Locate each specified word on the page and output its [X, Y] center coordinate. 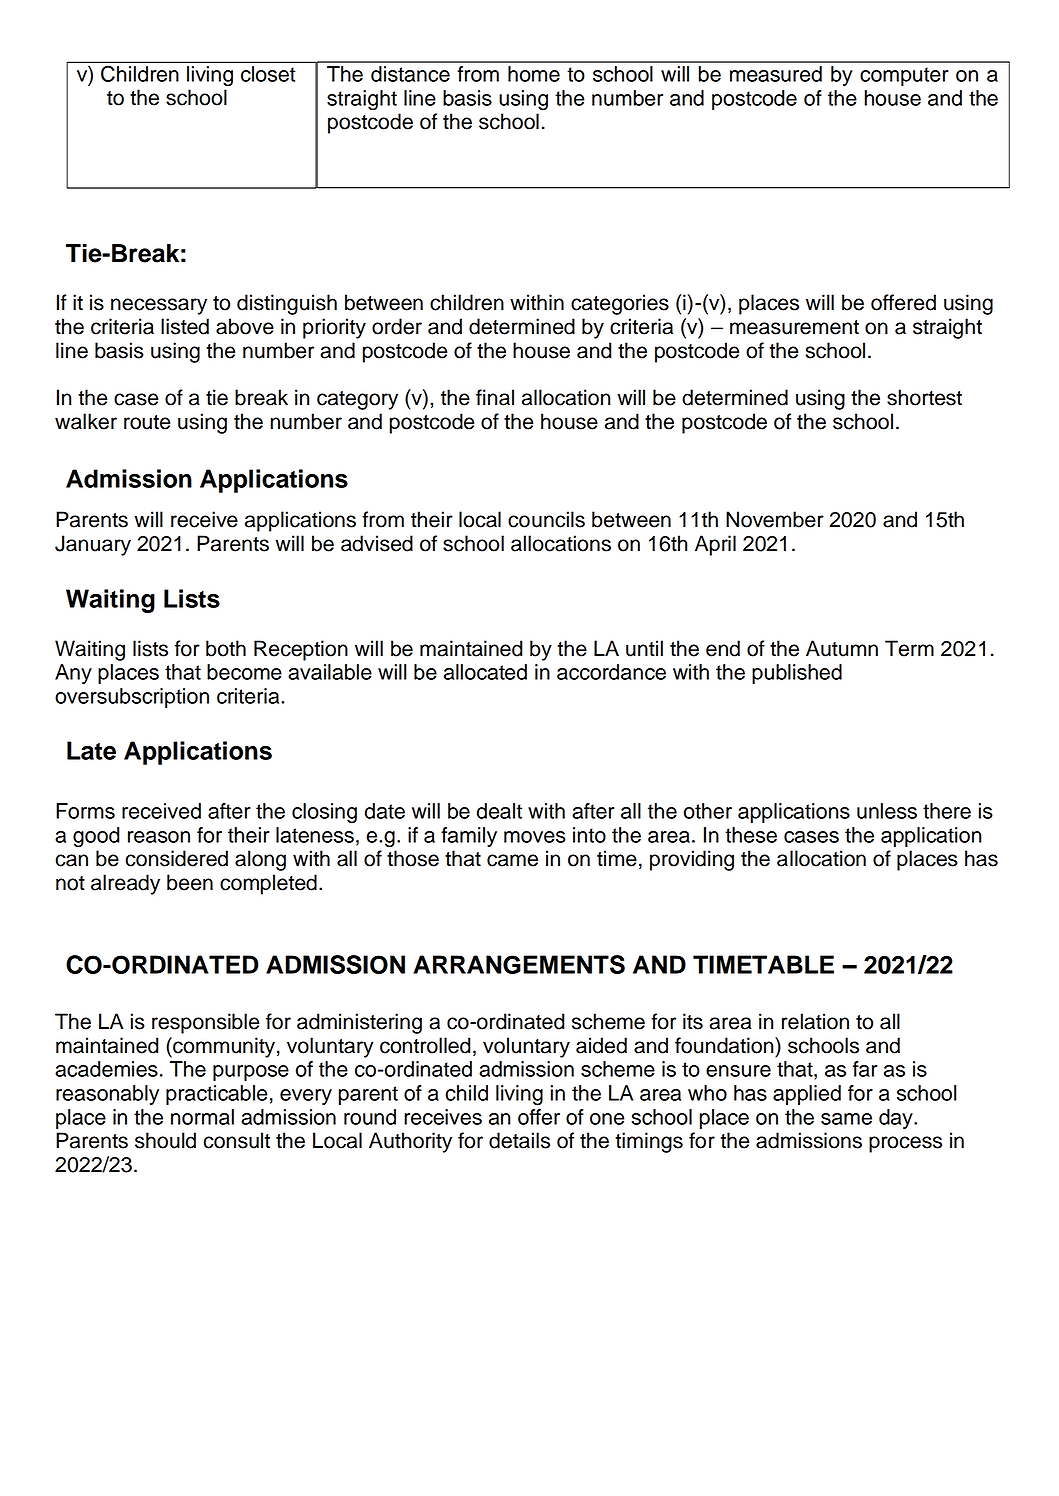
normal [202, 1117]
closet [268, 74]
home [534, 74]
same [846, 1119]
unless [887, 811]
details [519, 1140]
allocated [485, 672]
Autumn [842, 648]
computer [904, 76]
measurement [794, 327]
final [495, 397]
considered [176, 858]
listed [185, 326]
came [512, 860]
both [226, 648]
